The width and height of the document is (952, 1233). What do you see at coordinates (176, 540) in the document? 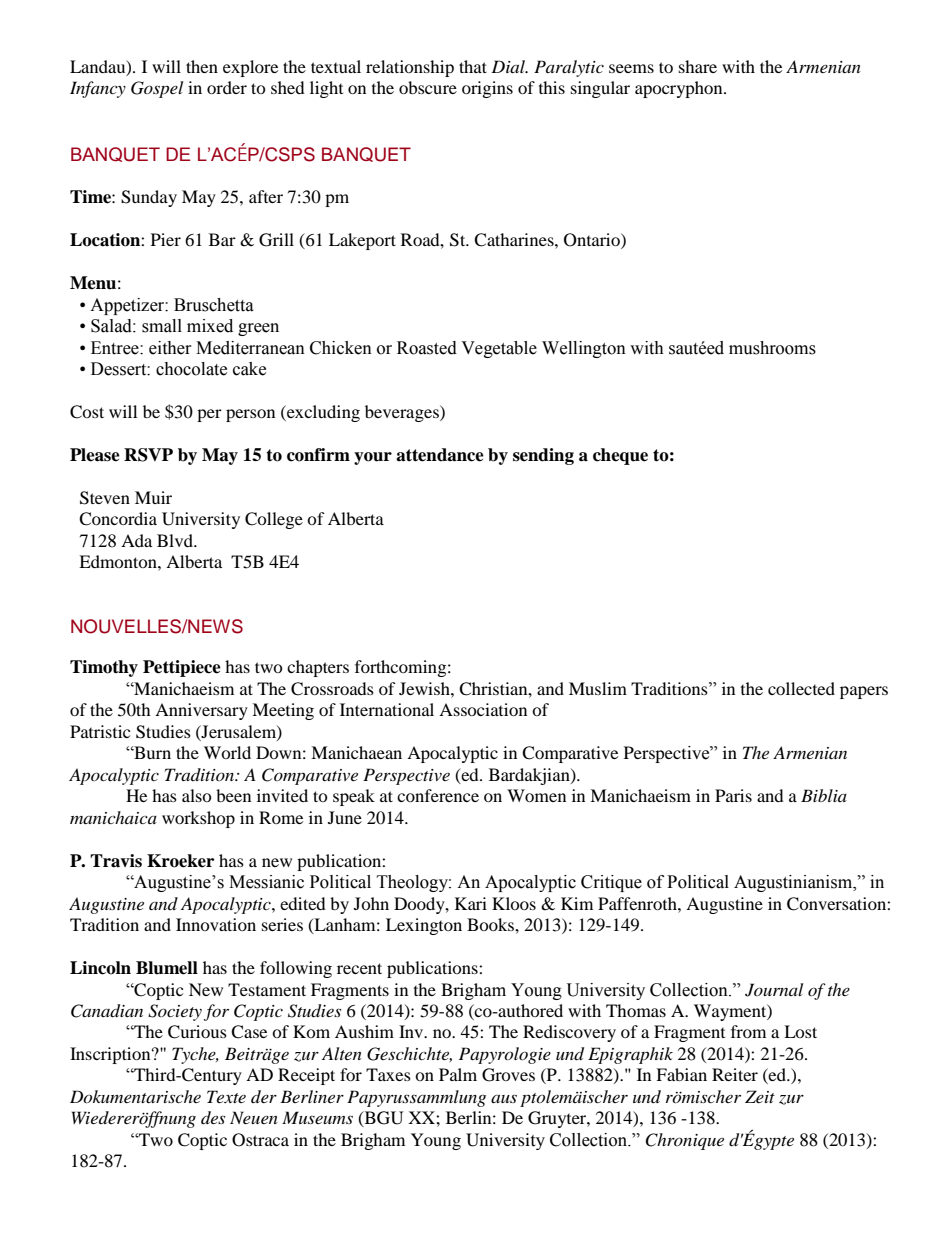
I see `Blvd` at bounding box center [176, 540].
